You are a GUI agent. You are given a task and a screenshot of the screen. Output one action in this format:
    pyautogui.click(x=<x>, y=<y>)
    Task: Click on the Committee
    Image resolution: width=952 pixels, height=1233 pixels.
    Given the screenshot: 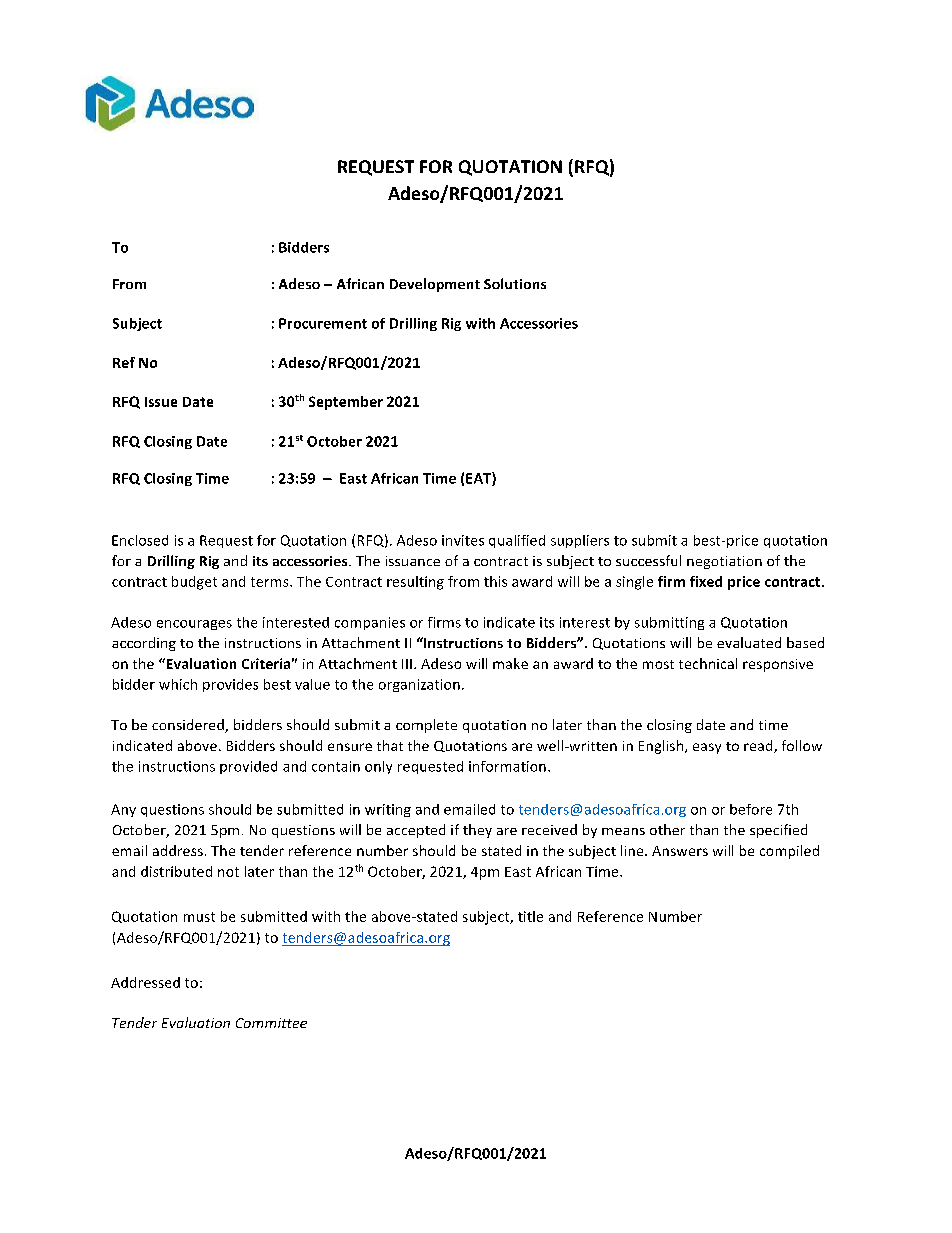 What is the action you would take?
    pyautogui.click(x=271, y=1023)
